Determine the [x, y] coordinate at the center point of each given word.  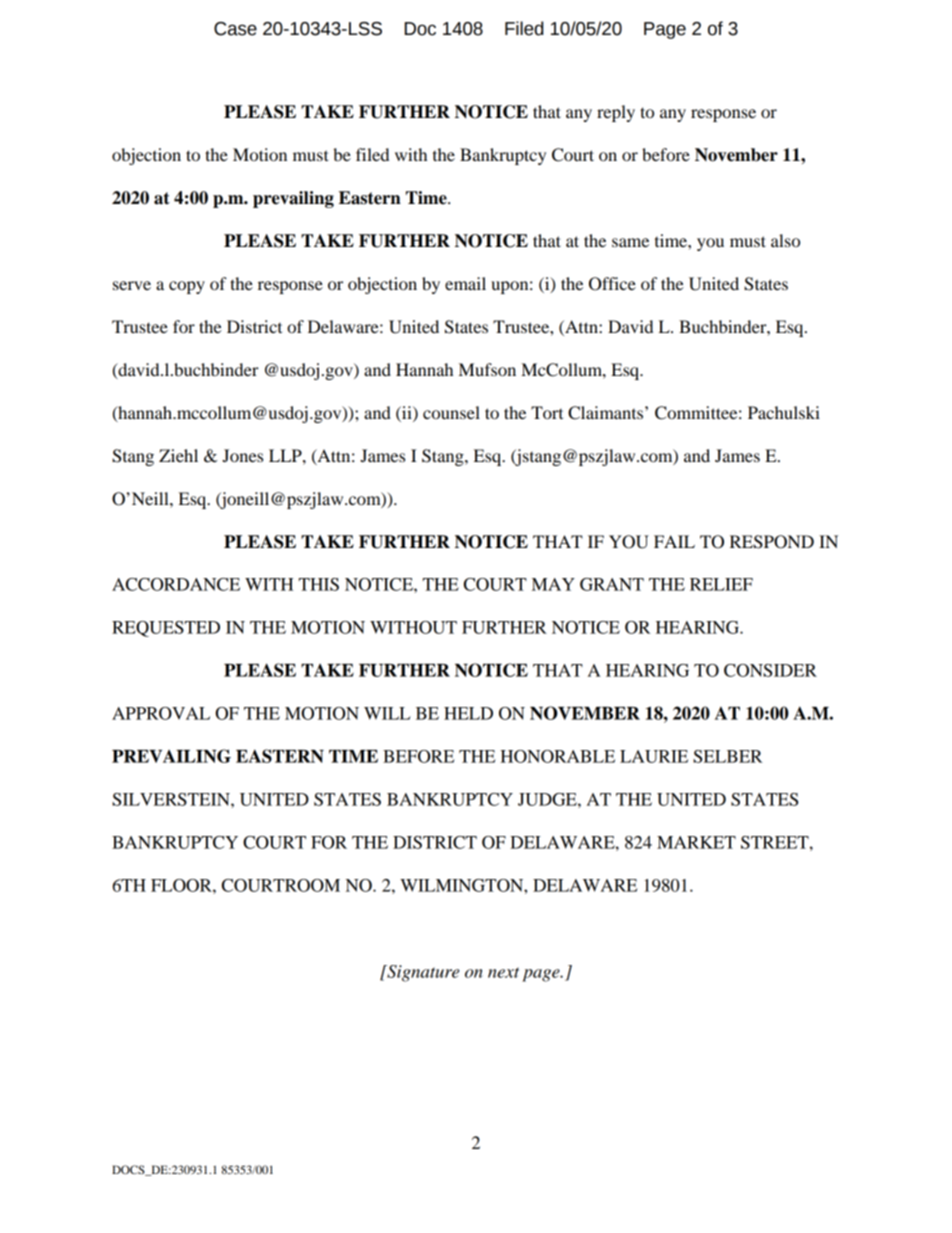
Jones [242, 455]
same [630, 242]
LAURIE [654, 756]
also [785, 240]
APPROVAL [161, 713]
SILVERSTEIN [172, 799]
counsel [451, 412]
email [465, 283]
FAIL [674, 541]
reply [616, 113]
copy [187, 287]
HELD [468, 713]
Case [235, 29]
